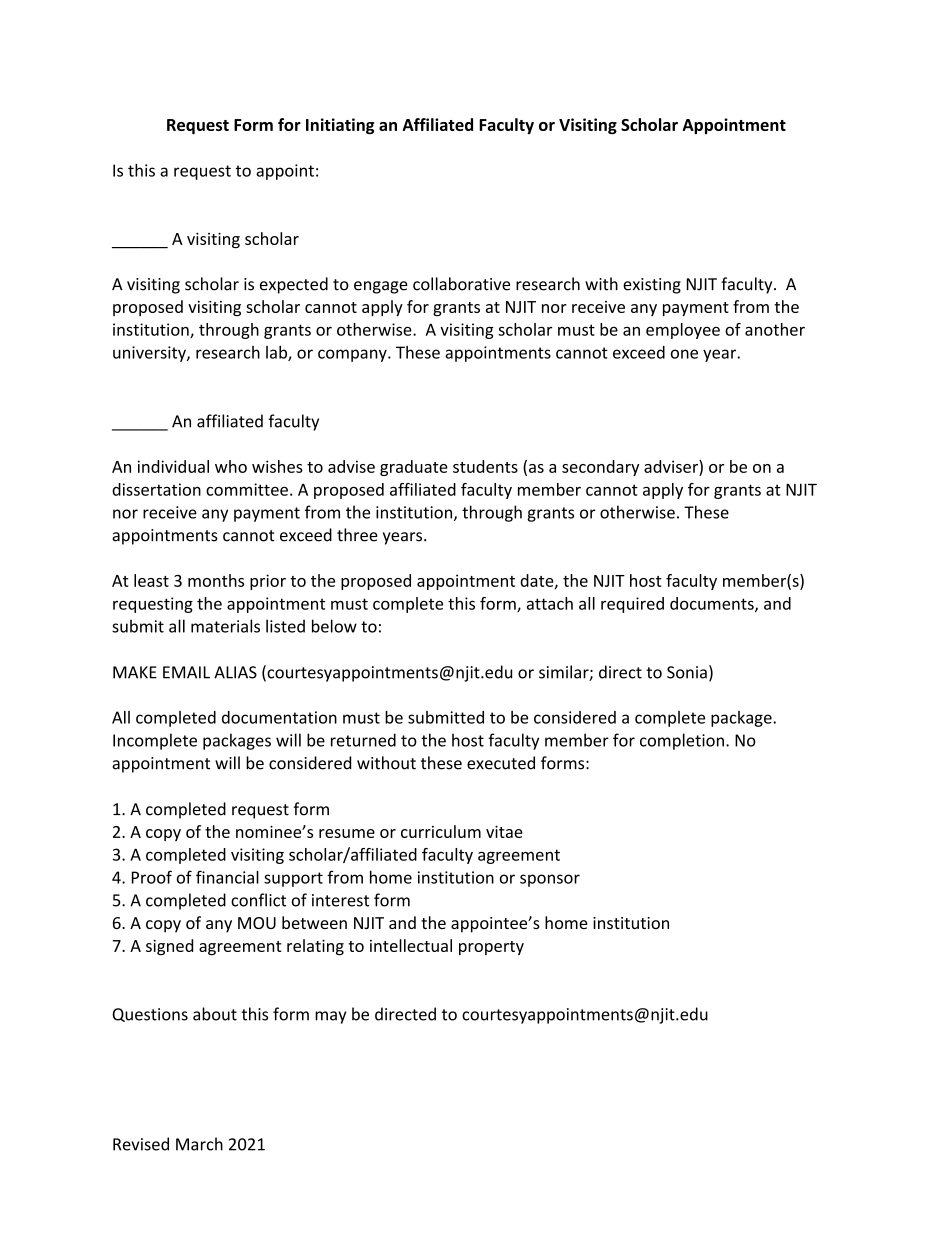  Describe the element at coordinates (199, 1144) in the screenshot. I see `March` at that location.
